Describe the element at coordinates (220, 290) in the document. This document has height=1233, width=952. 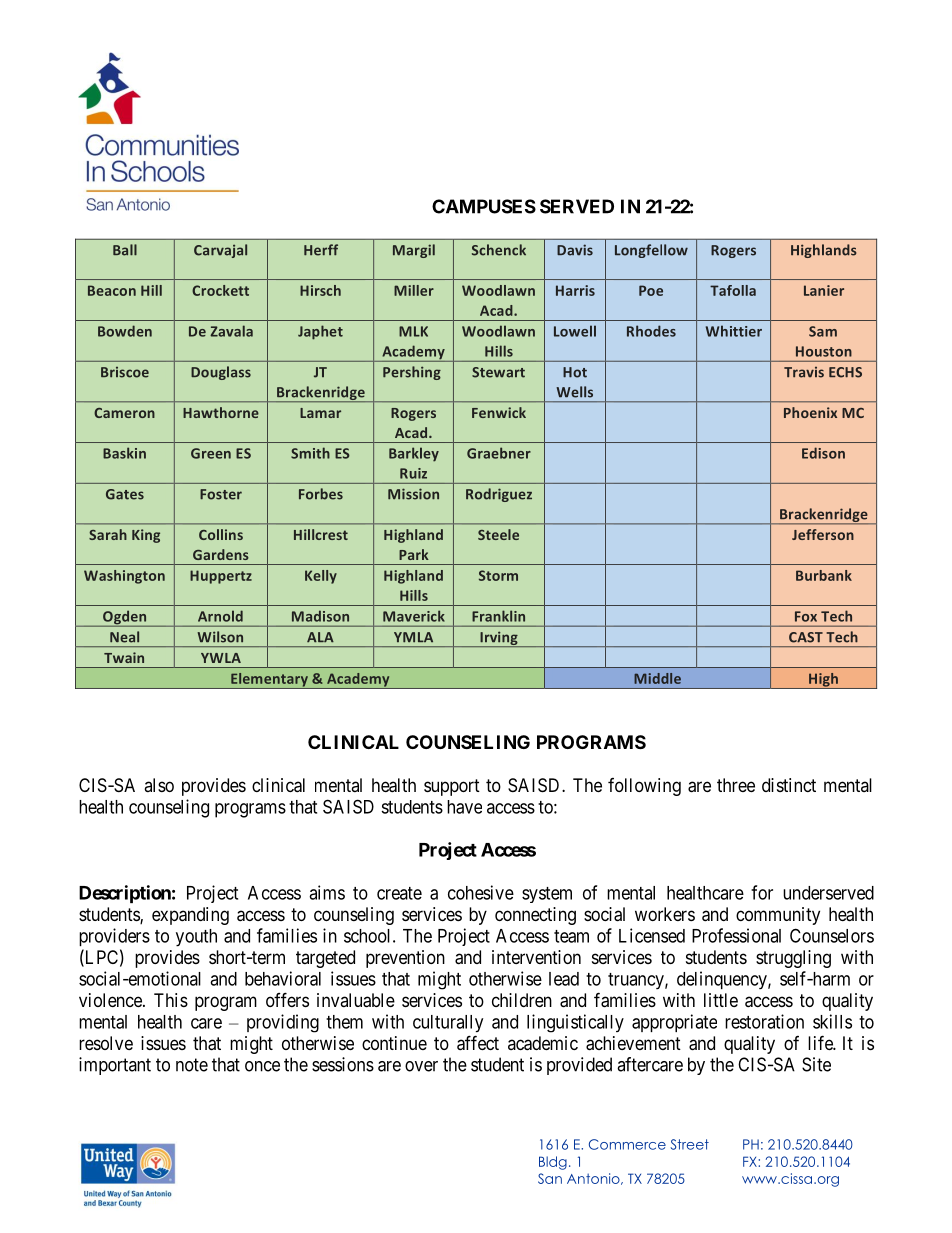
I see `Crockett` at that location.
